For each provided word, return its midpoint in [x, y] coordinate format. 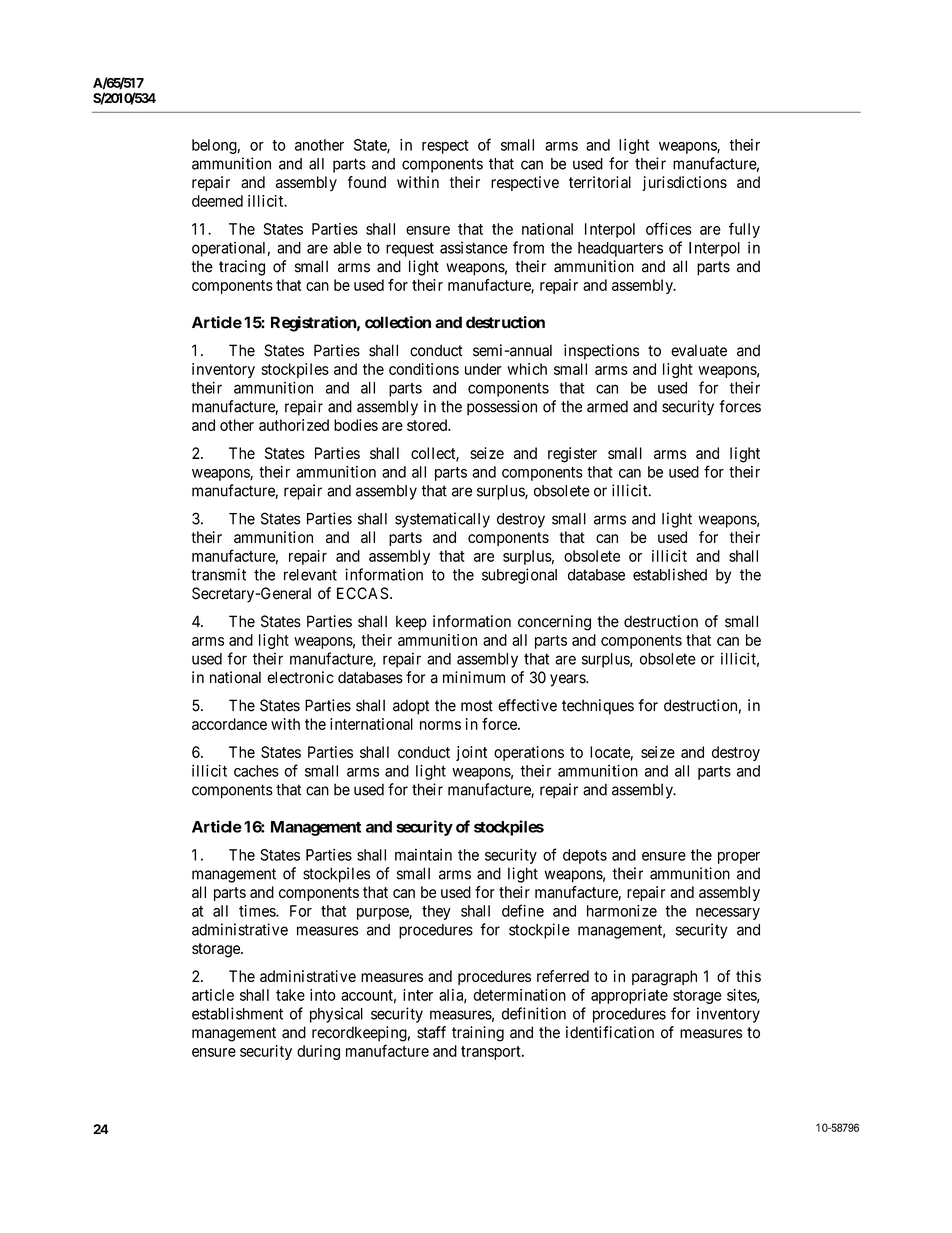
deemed [217, 201]
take [290, 995]
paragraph [664, 978]
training [478, 1034]
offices [669, 228]
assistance [474, 247]
